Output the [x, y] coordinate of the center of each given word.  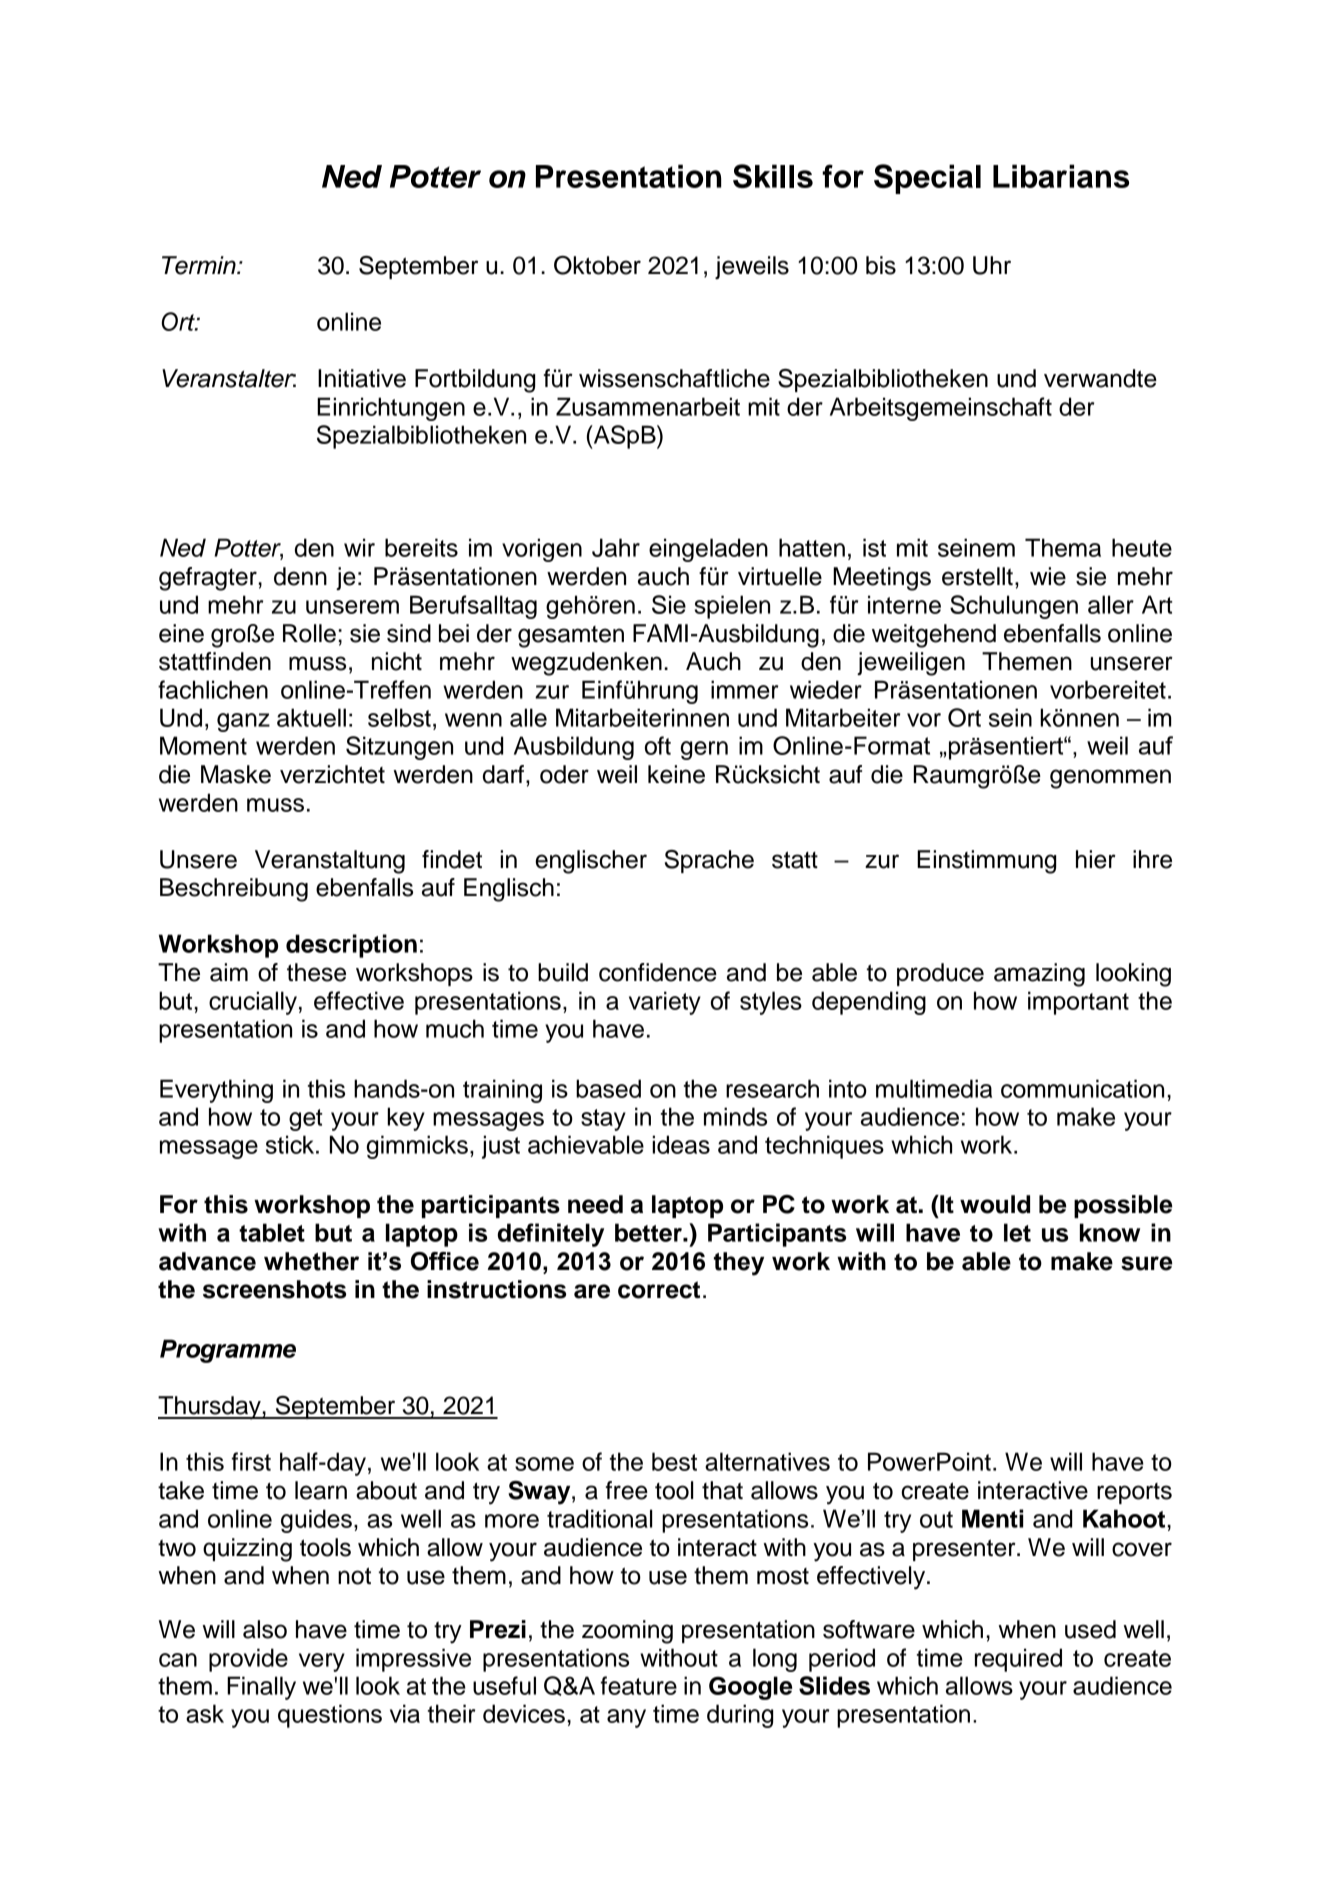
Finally [261, 1688]
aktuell [311, 717]
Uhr [992, 265]
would [995, 1204]
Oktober [597, 265]
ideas [681, 1144]
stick [291, 1144]
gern [704, 750]
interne [904, 604]
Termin [200, 265]
